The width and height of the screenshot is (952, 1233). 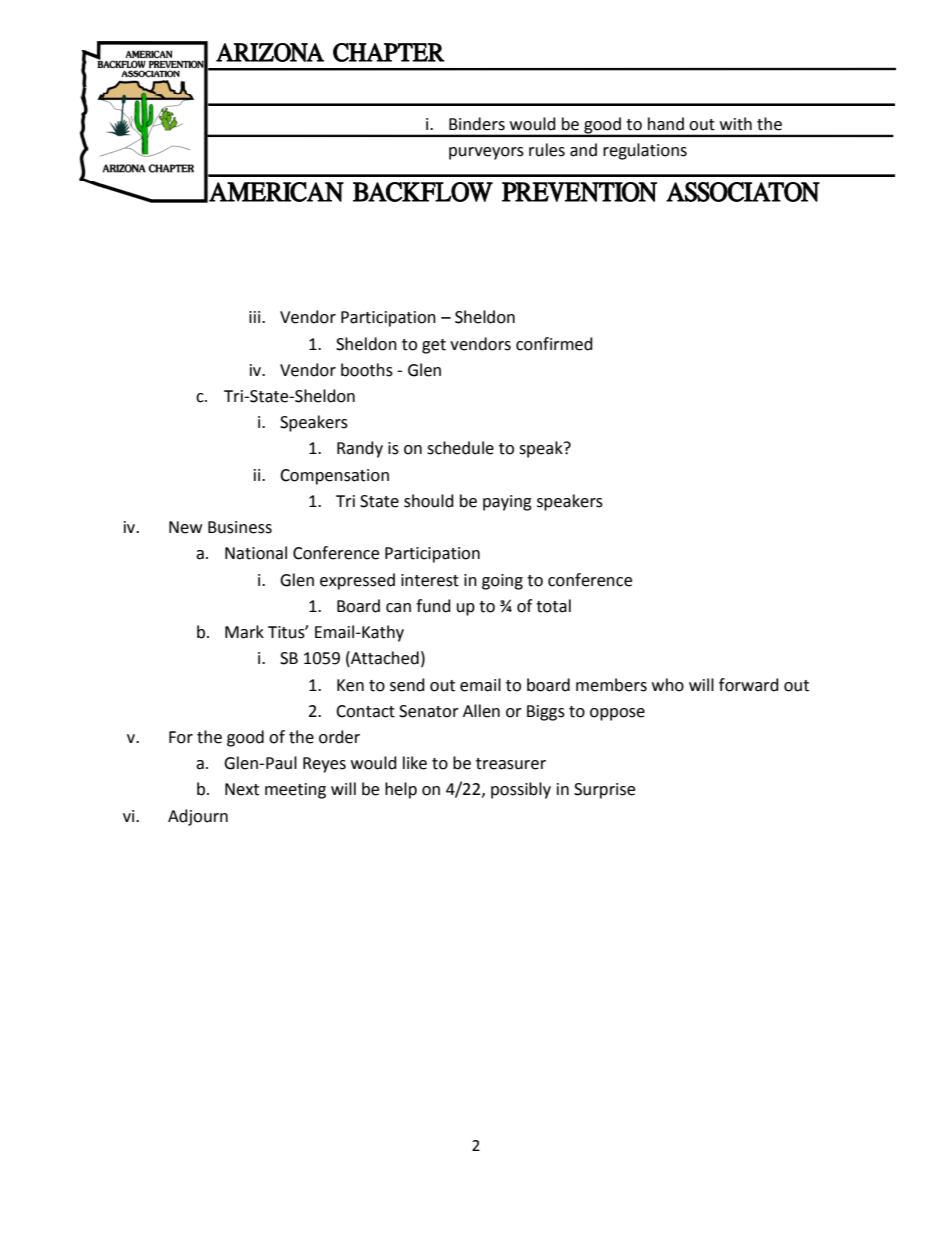 I want to click on hand, so click(x=666, y=124).
